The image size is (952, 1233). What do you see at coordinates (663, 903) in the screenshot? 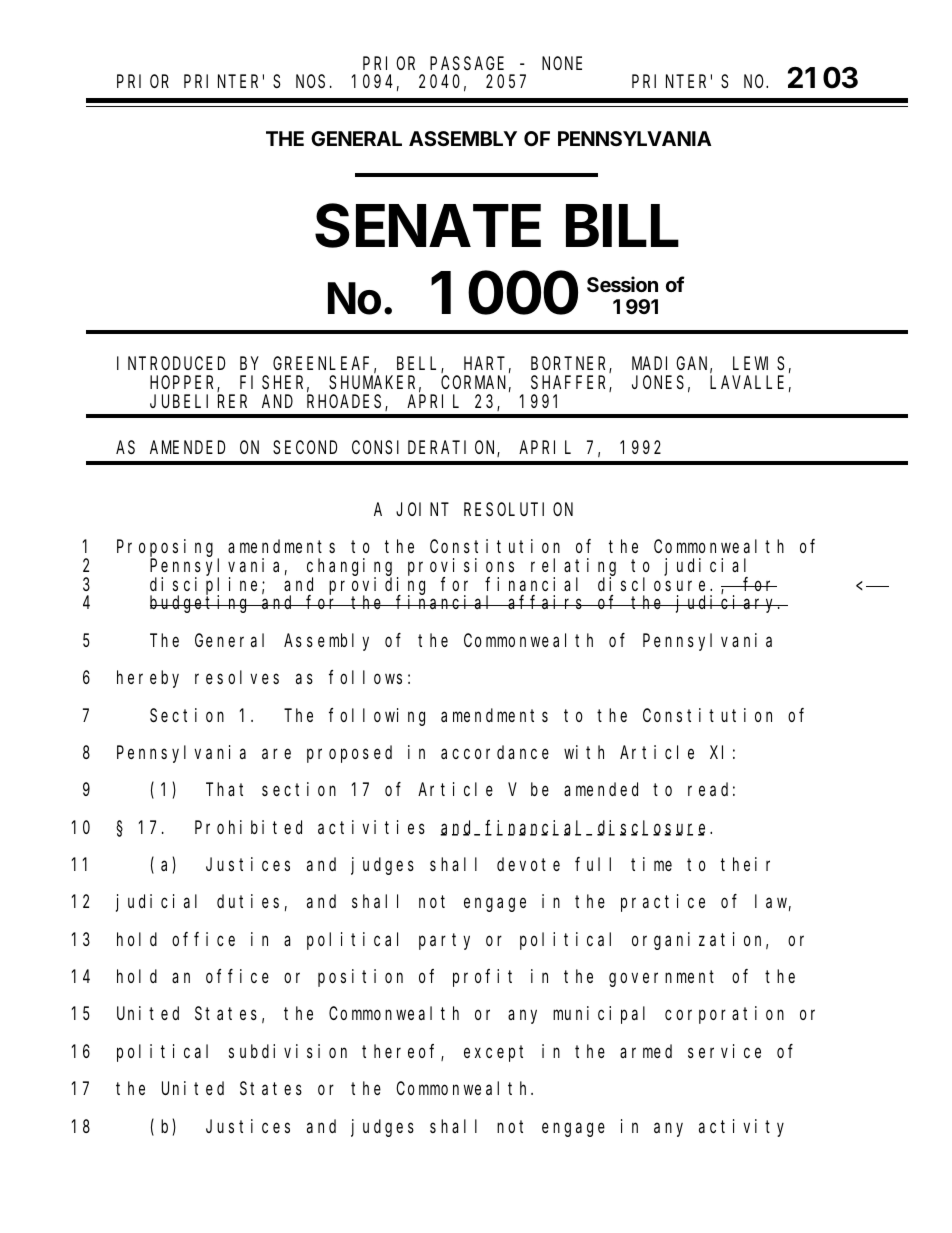
I see `practice` at bounding box center [663, 903].
